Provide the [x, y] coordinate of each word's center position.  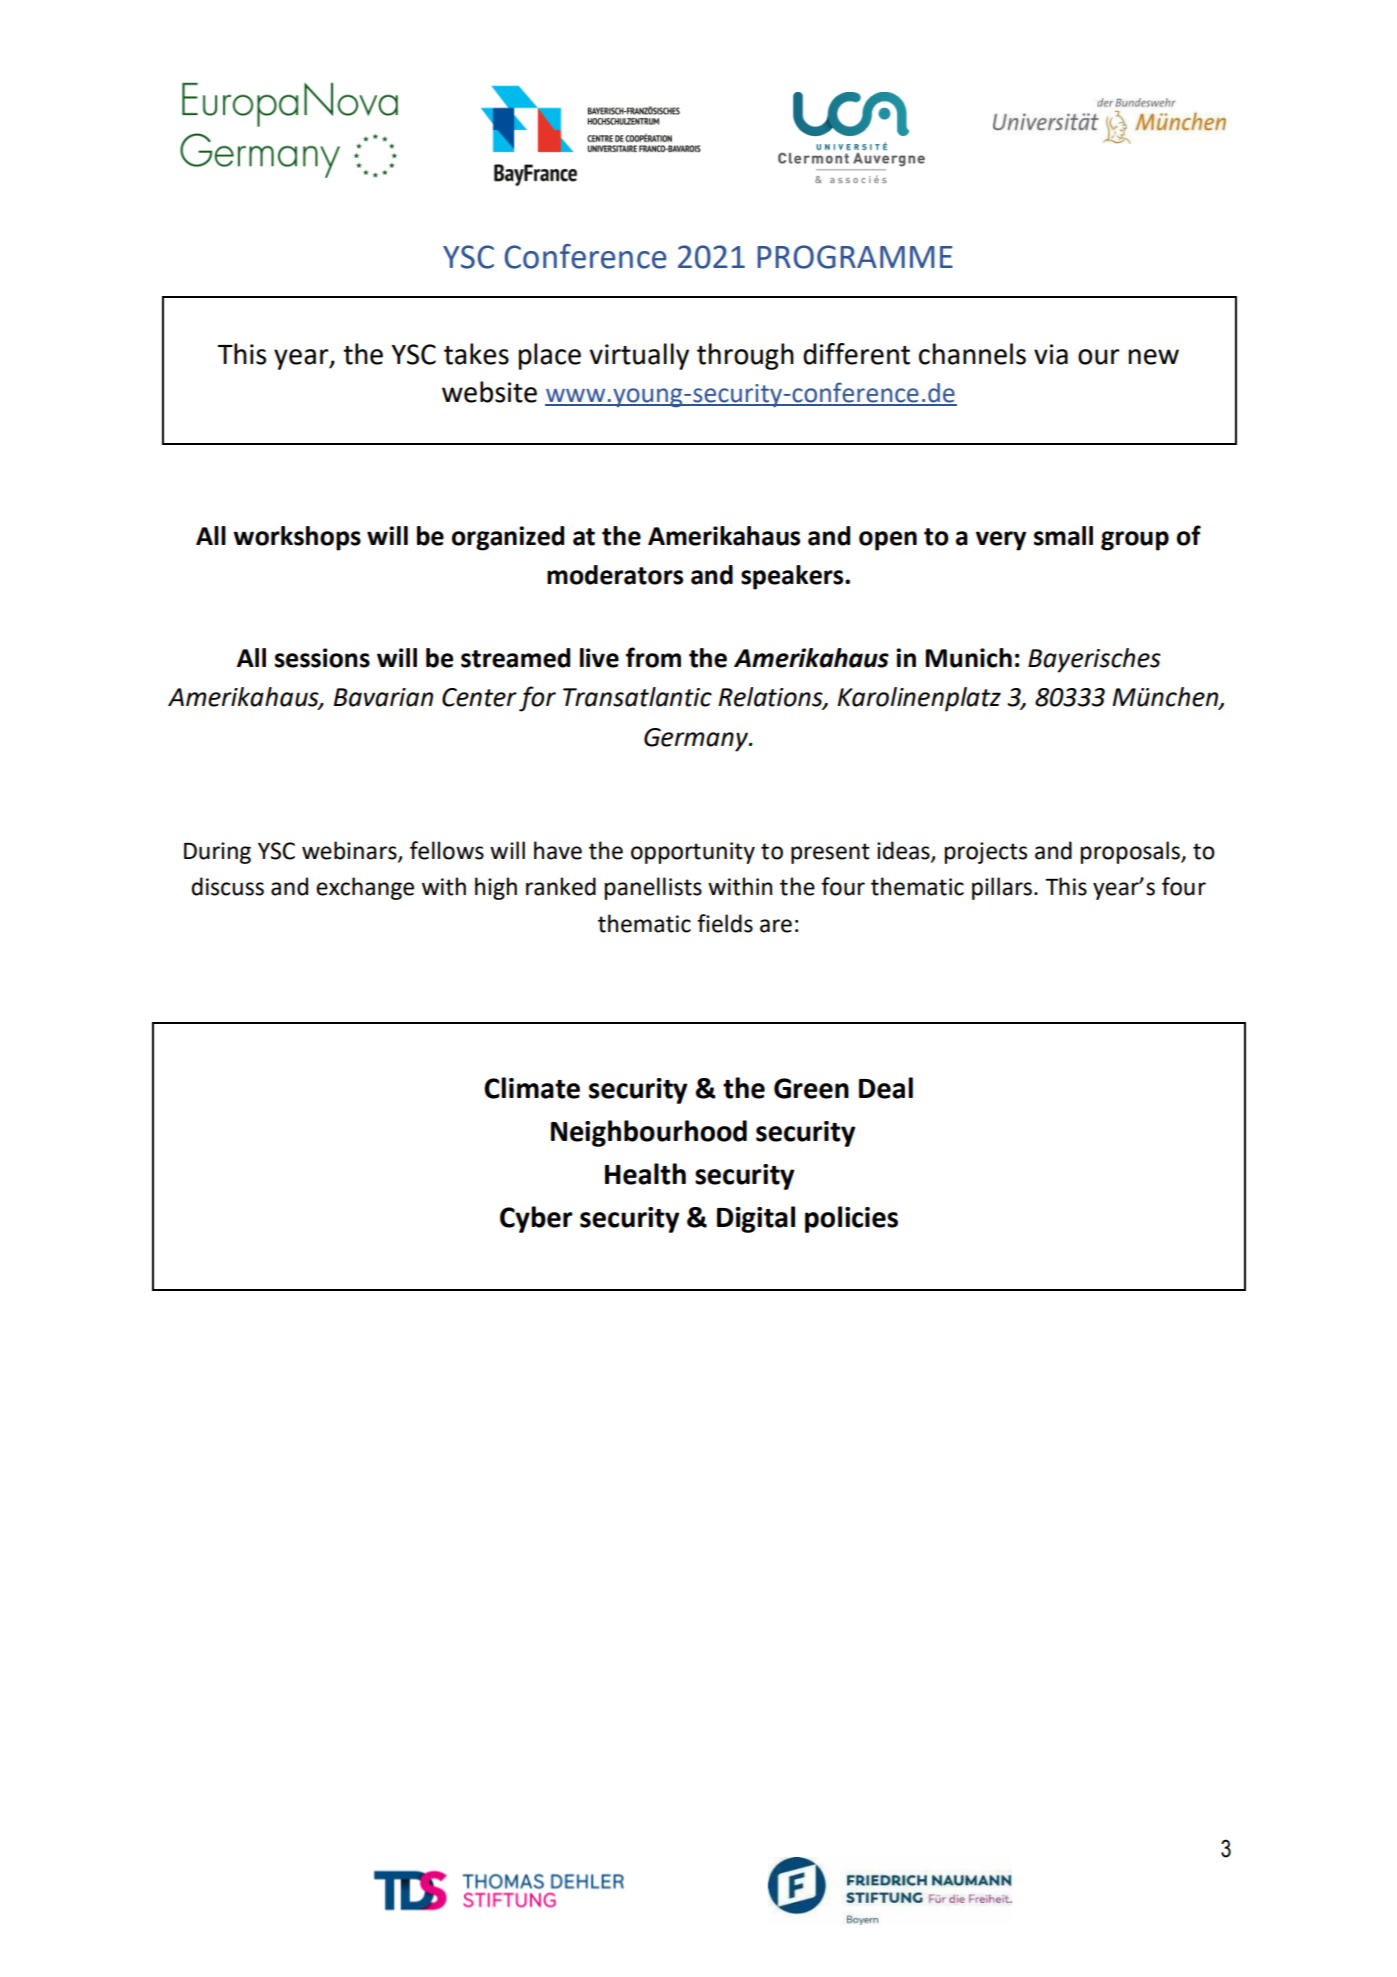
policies [851, 1219]
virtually [639, 356]
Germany [697, 740]
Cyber [536, 1219]
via [1051, 354]
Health [645, 1174]
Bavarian [383, 697]
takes [476, 354]
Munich [969, 658]
